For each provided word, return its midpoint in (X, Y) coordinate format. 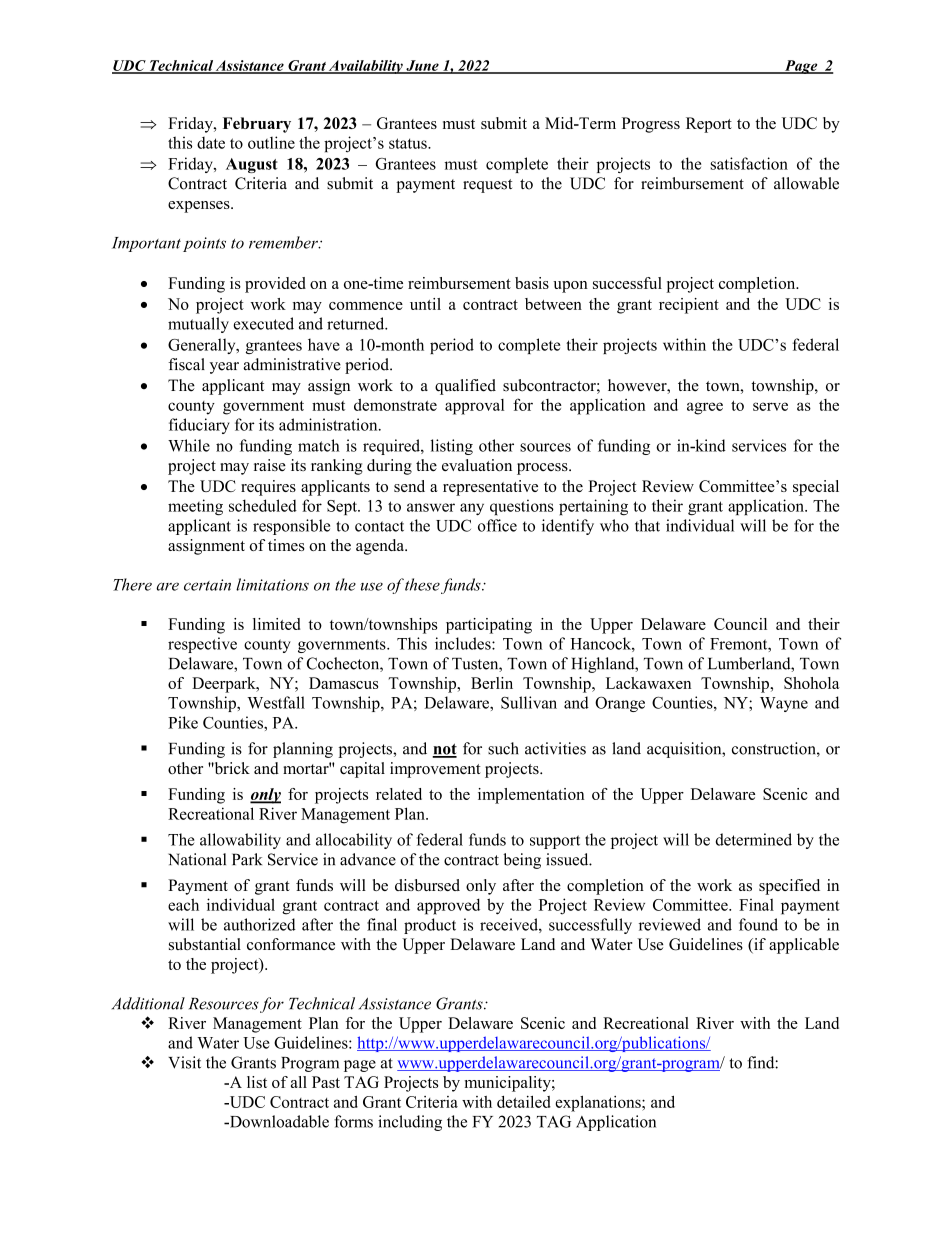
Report (709, 125)
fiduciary (199, 426)
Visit (184, 1062)
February (257, 125)
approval (474, 407)
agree (705, 408)
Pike (183, 722)
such (503, 748)
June (422, 66)
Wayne (784, 704)
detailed (524, 1101)
